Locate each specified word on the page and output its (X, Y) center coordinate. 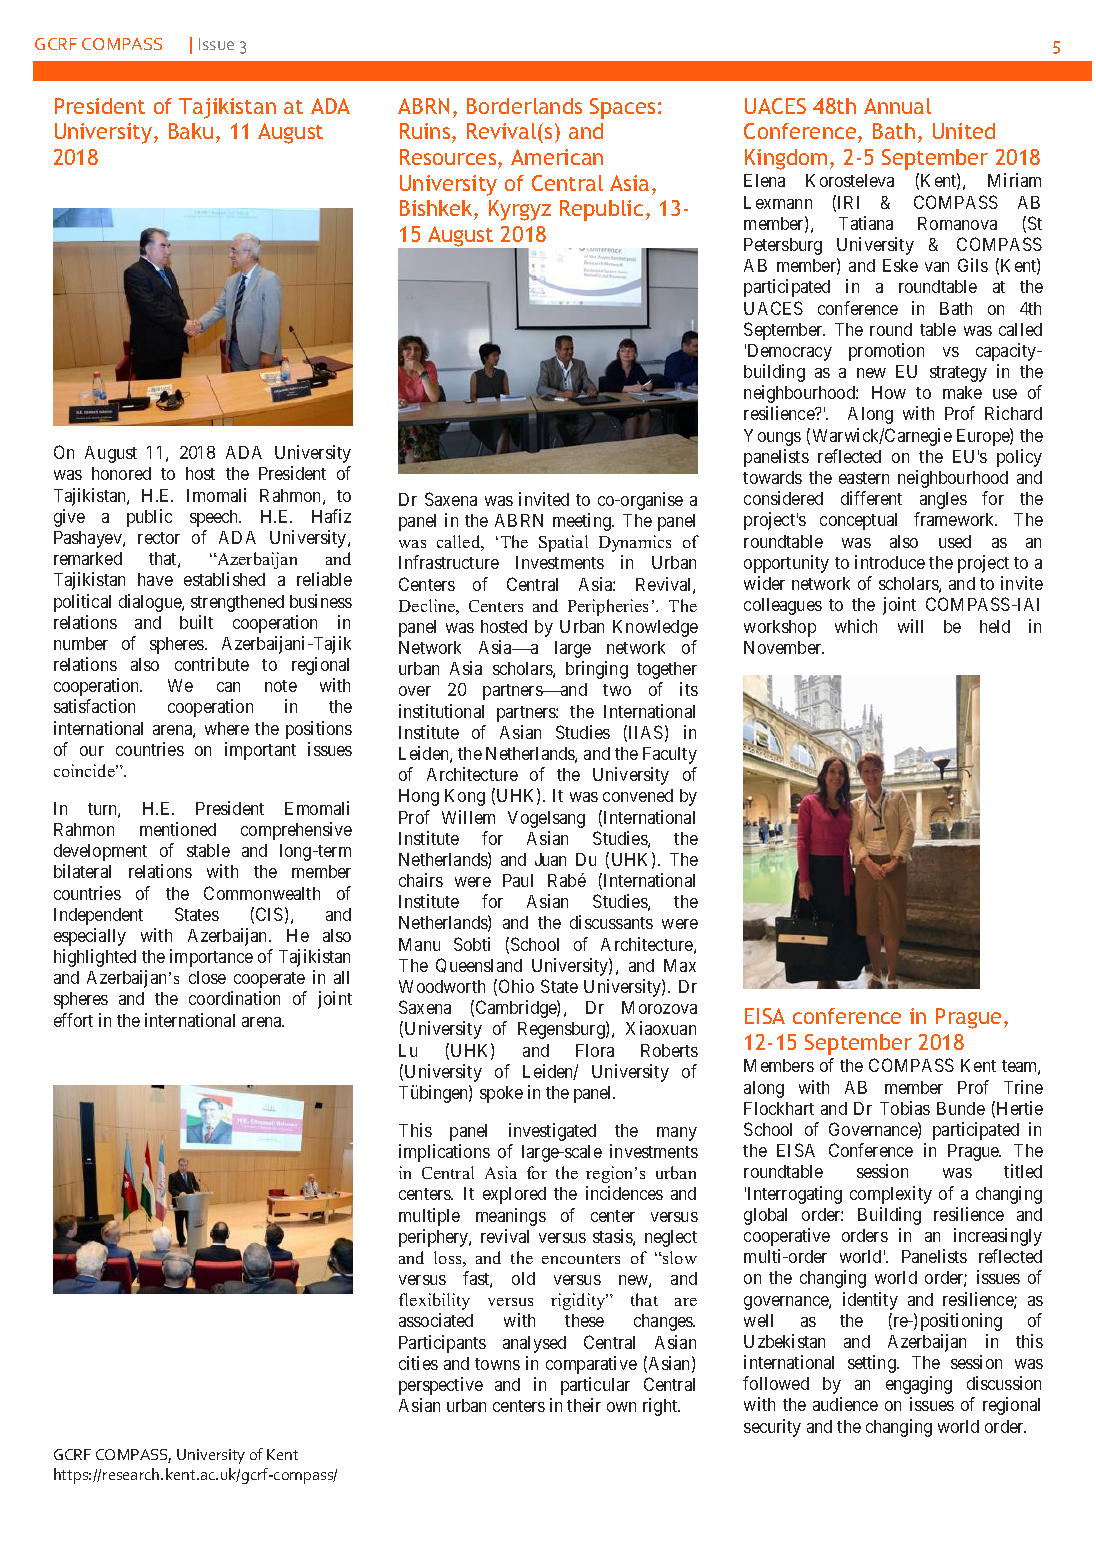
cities (418, 1363)
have (155, 579)
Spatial (563, 543)
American (557, 157)
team (1021, 1067)
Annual (897, 106)
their (584, 1405)
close (207, 977)
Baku (191, 131)
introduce (890, 562)
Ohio (516, 986)
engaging (919, 1385)
